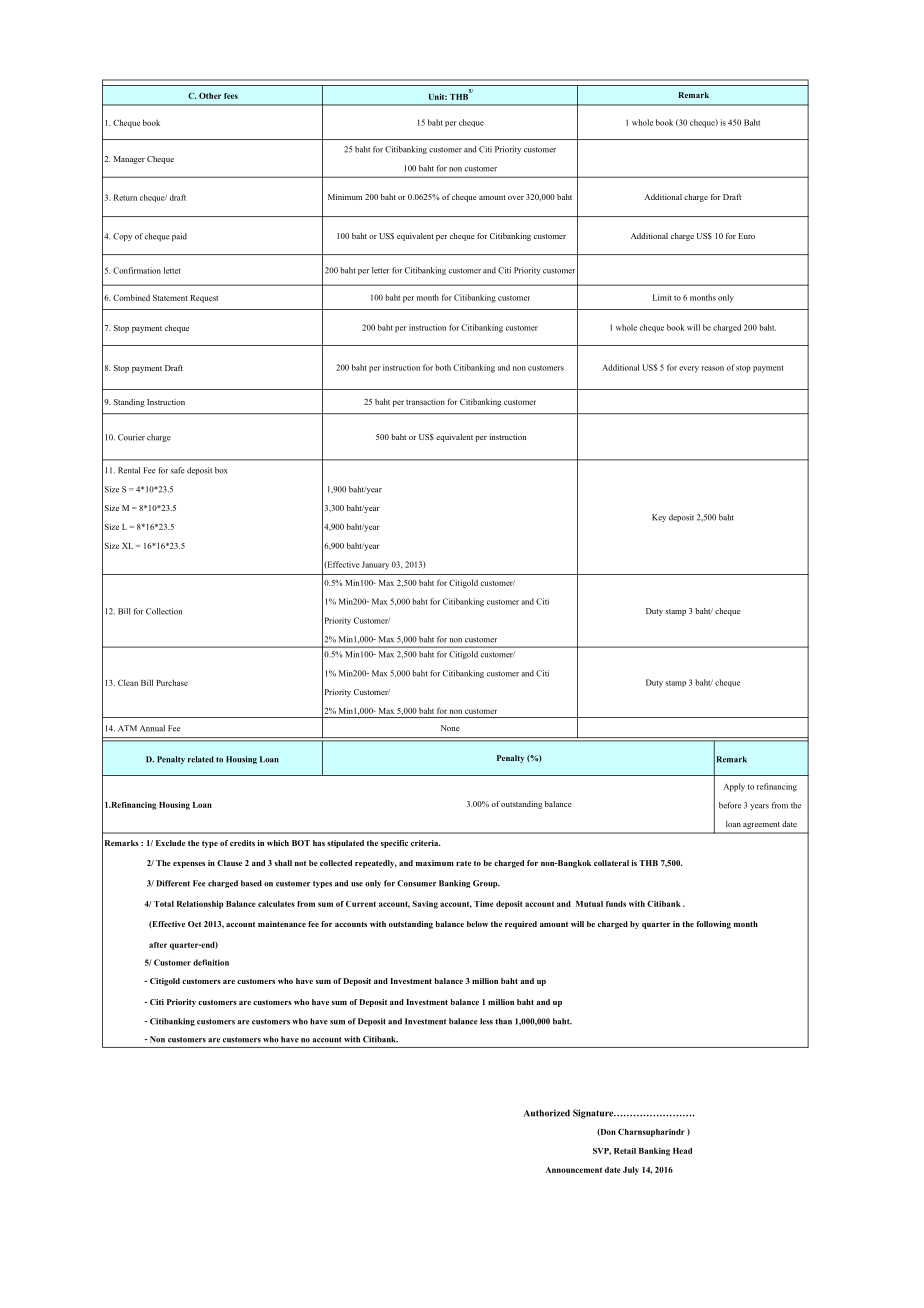 This document has width=924, height=1308. I want to click on Consumer, so click(416, 883).
